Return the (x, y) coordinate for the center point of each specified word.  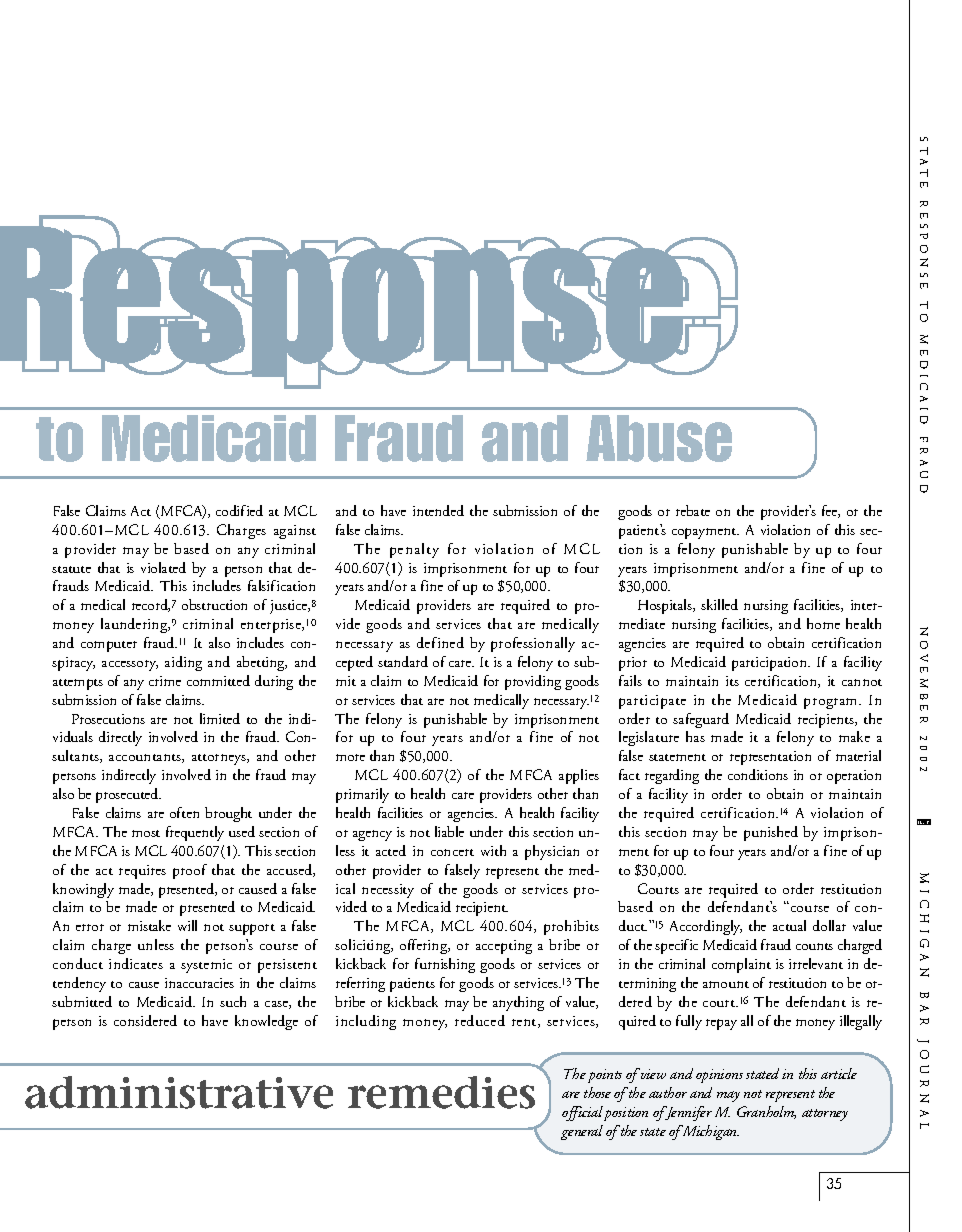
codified (239, 510)
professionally (533, 644)
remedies (441, 1092)
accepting (504, 947)
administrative (179, 1092)
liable (449, 831)
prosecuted (128, 795)
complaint (741, 965)
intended (438, 510)
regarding (672, 776)
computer (109, 646)
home (823, 623)
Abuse (659, 438)
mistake (149, 925)
